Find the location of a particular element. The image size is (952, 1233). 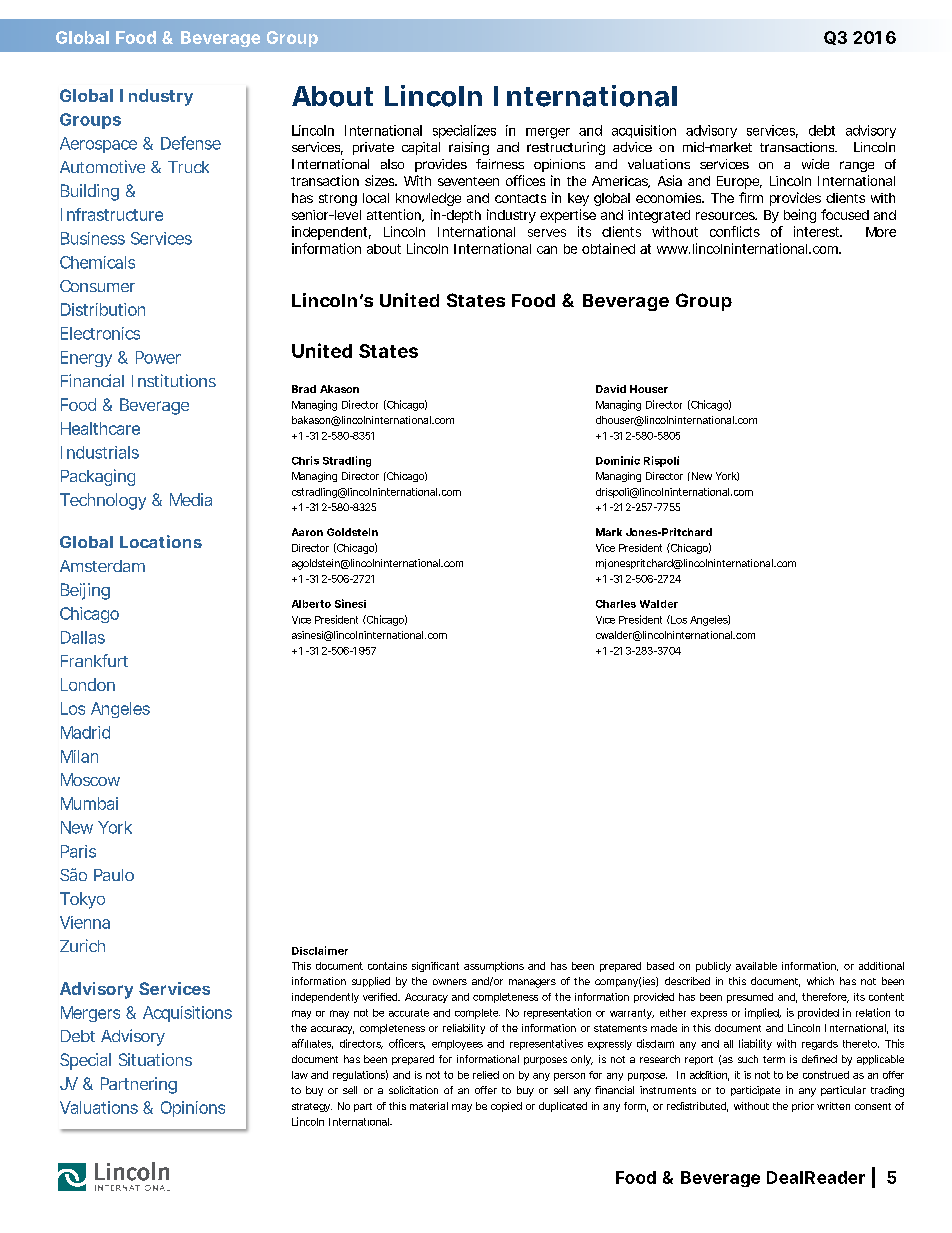

Dominic is located at coordinates (618, 460).
